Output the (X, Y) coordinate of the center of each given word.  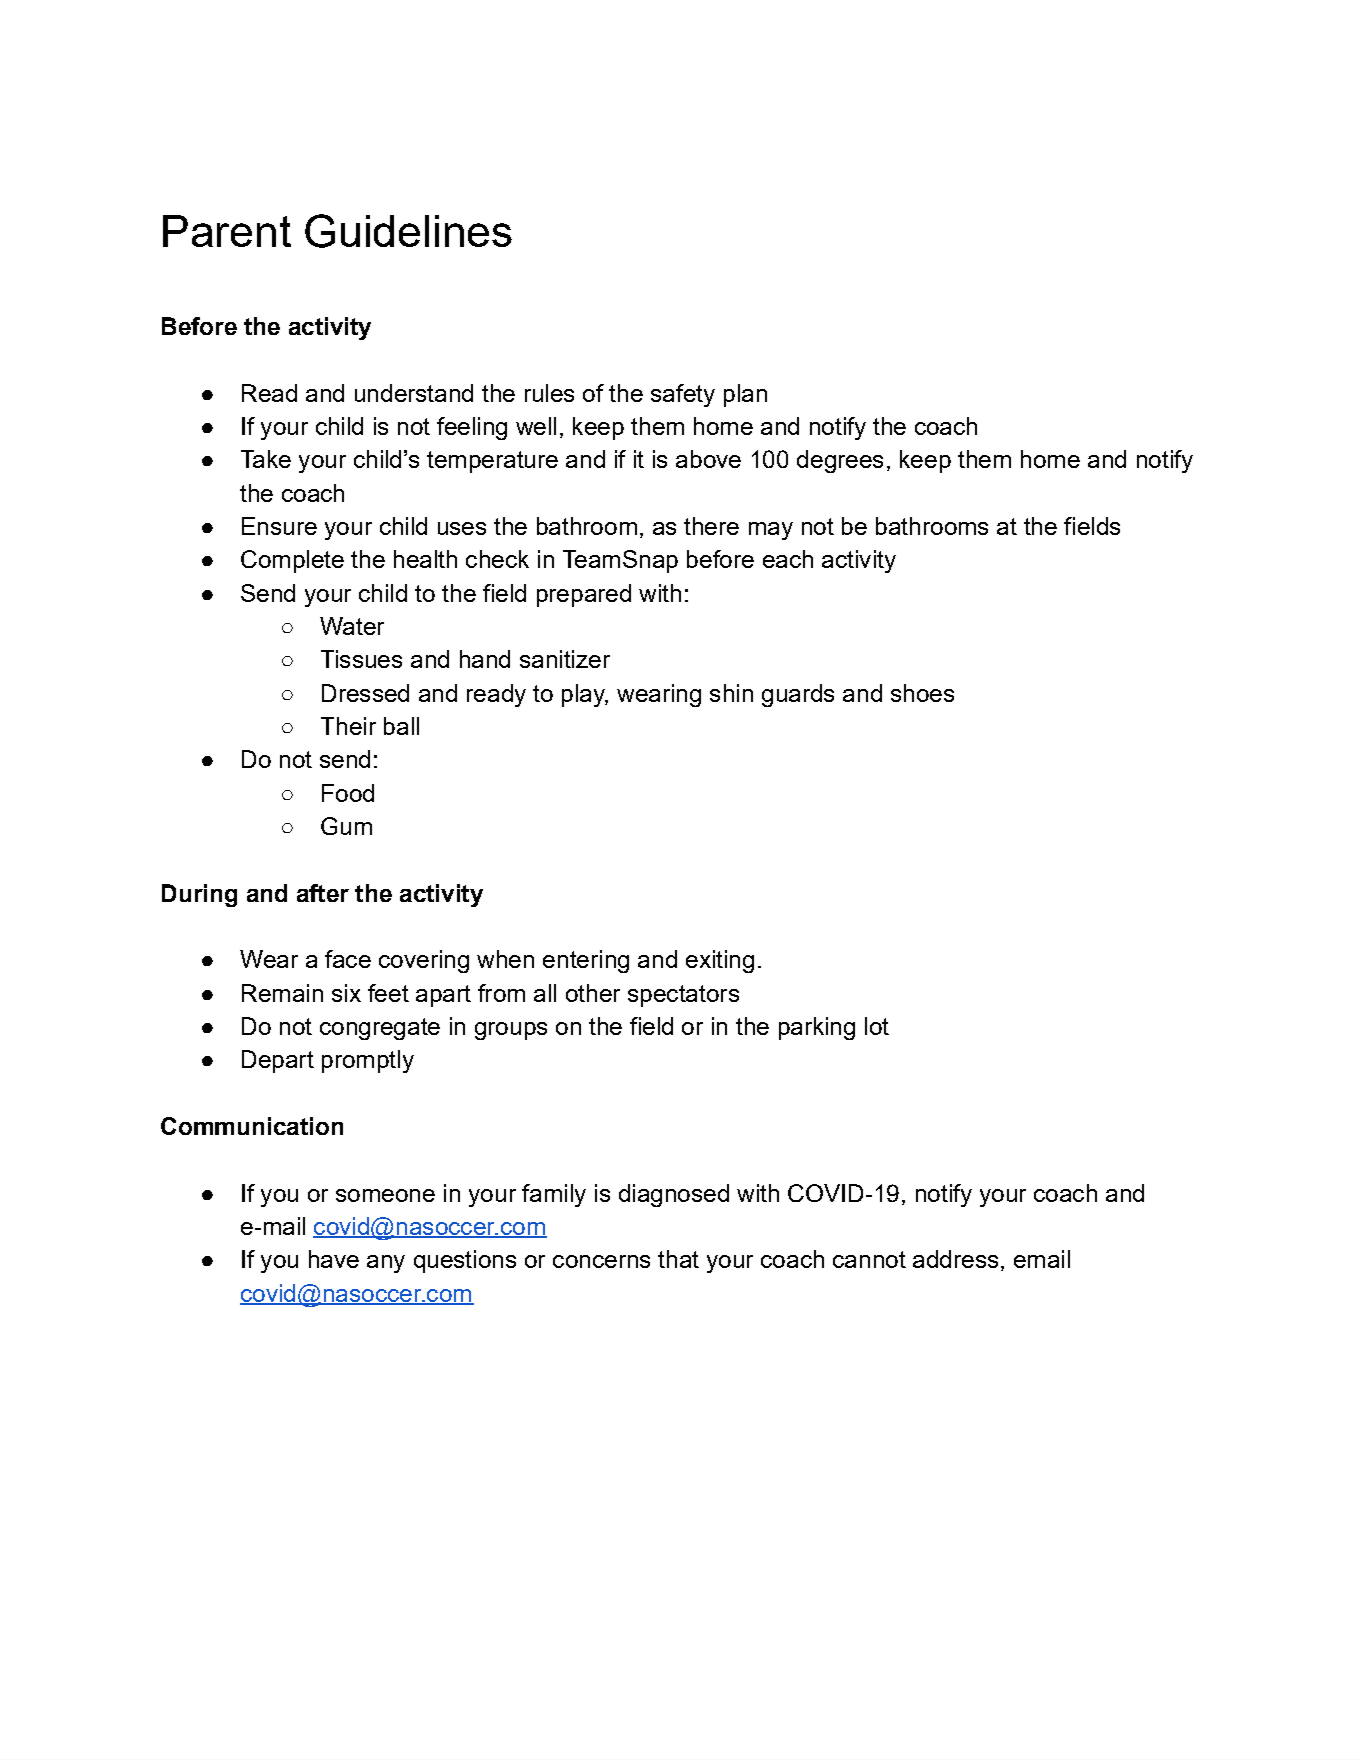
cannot (869, 1259)
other (593, 993)
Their (348, 726)
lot (877, 1026)
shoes (922, 693)
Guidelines (408, 231)
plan (745, 395)
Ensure (279, 526)
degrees (840, 461)
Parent (227, 231)
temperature (492, 462)
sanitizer (565, 659)
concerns (601, 1261)
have (334, 1259)
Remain (282, 993)
